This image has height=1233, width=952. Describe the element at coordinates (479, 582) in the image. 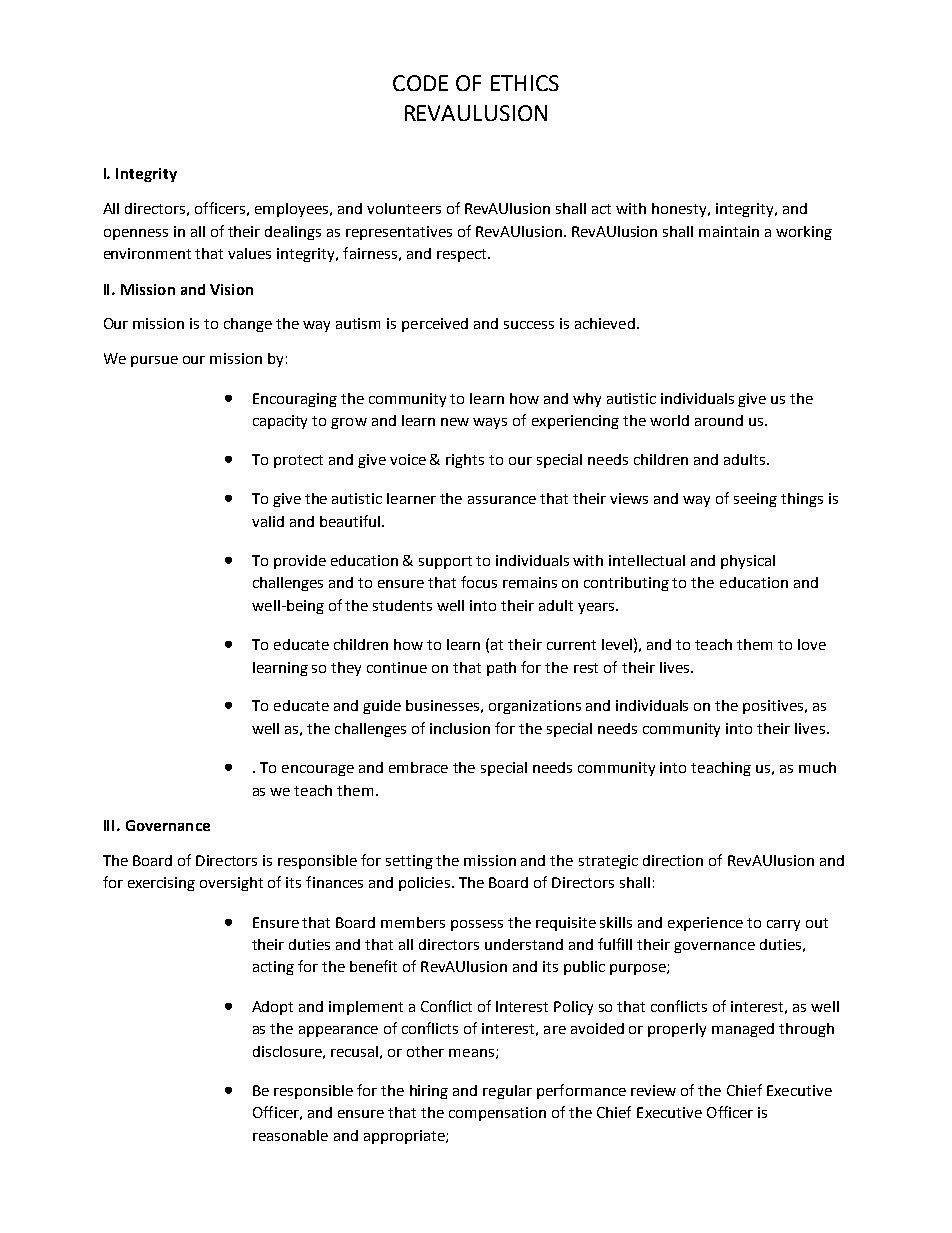

I see `focus` at that location.
